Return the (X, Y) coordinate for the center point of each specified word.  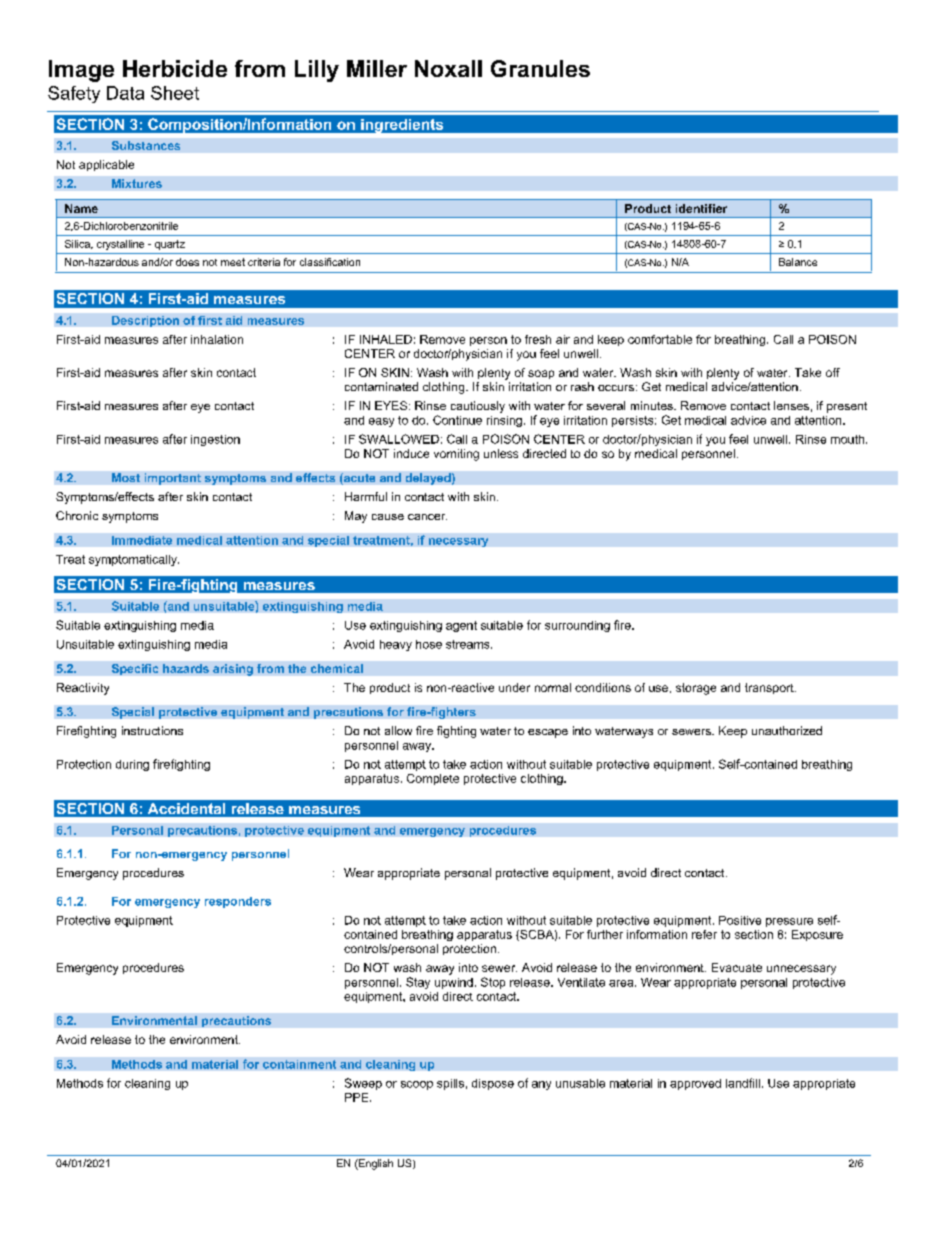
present (847, 407)
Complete (433, 779)
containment (299, 1064)
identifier (701, 208)
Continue (457, 420)
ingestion (215, 440)
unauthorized (787, 730)
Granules (540, 68)
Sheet (175, 93)
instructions (152, 730)
